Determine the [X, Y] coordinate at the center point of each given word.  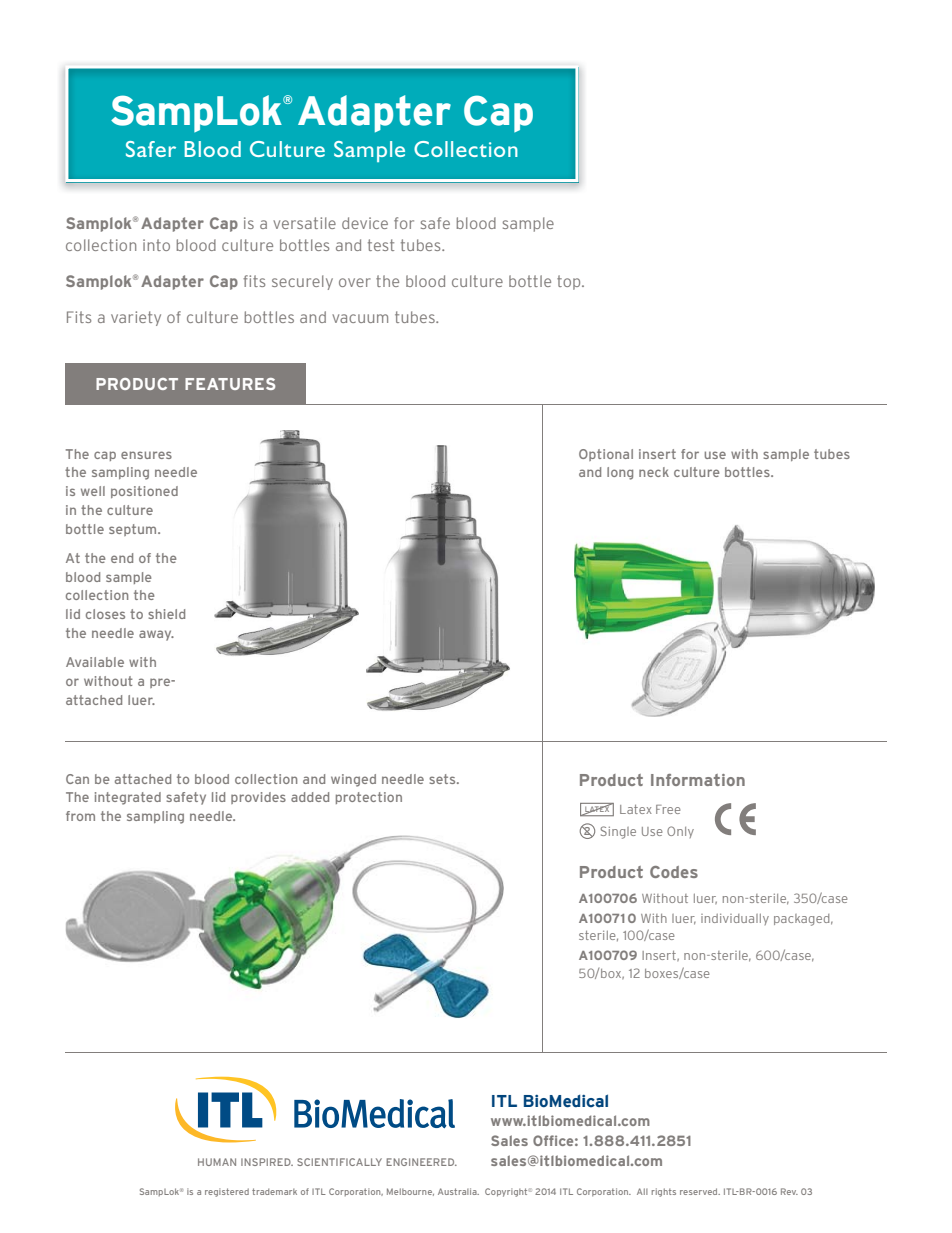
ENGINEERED [421, 1162]
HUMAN [217, 1162]
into [156, 245]
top [570, 282]
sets [443, 779]
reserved [700, 1191]
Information [698, 780]
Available [95, 662]
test [381, 245]
